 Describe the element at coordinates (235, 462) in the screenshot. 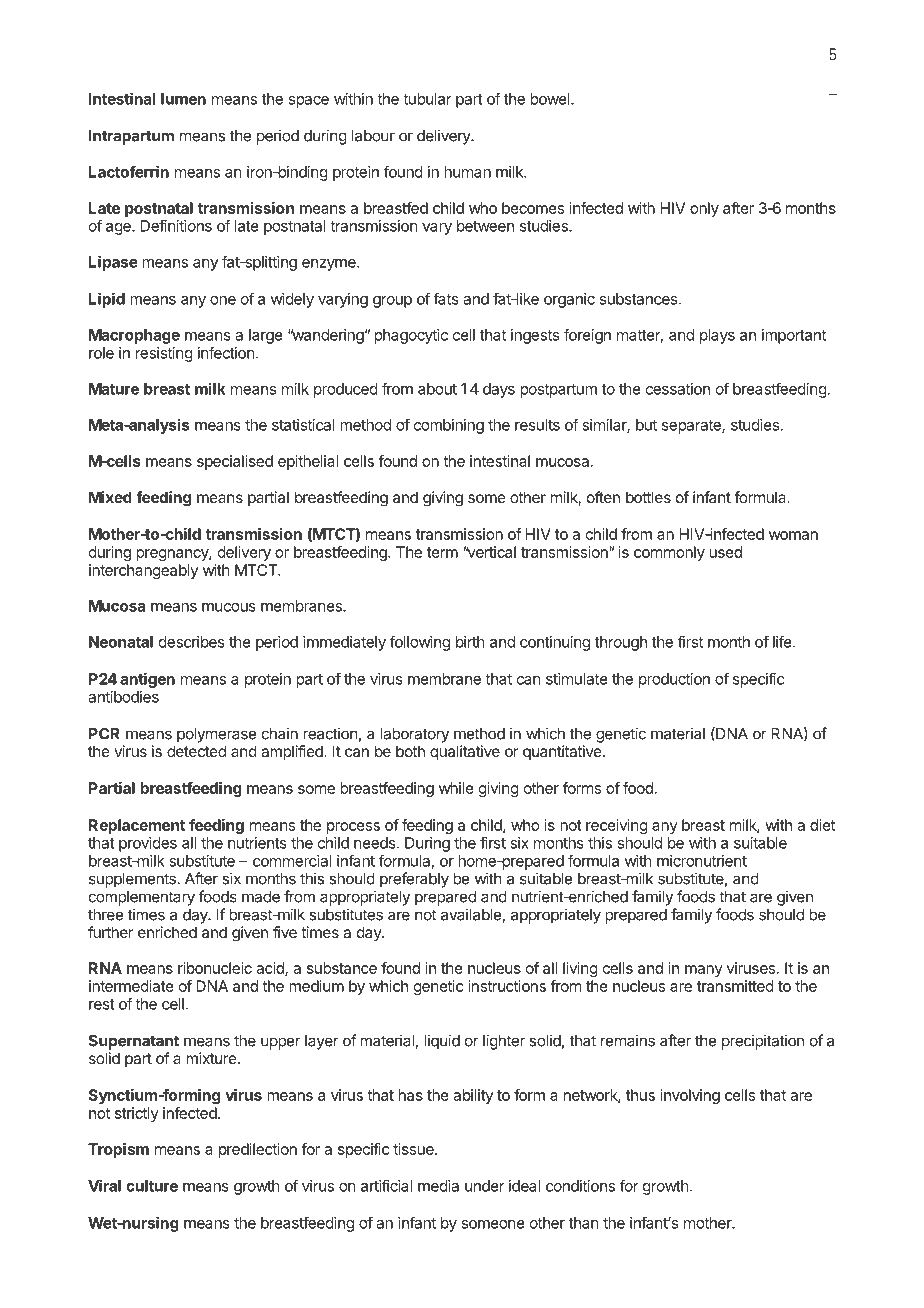

I see `specialised` at that location.
